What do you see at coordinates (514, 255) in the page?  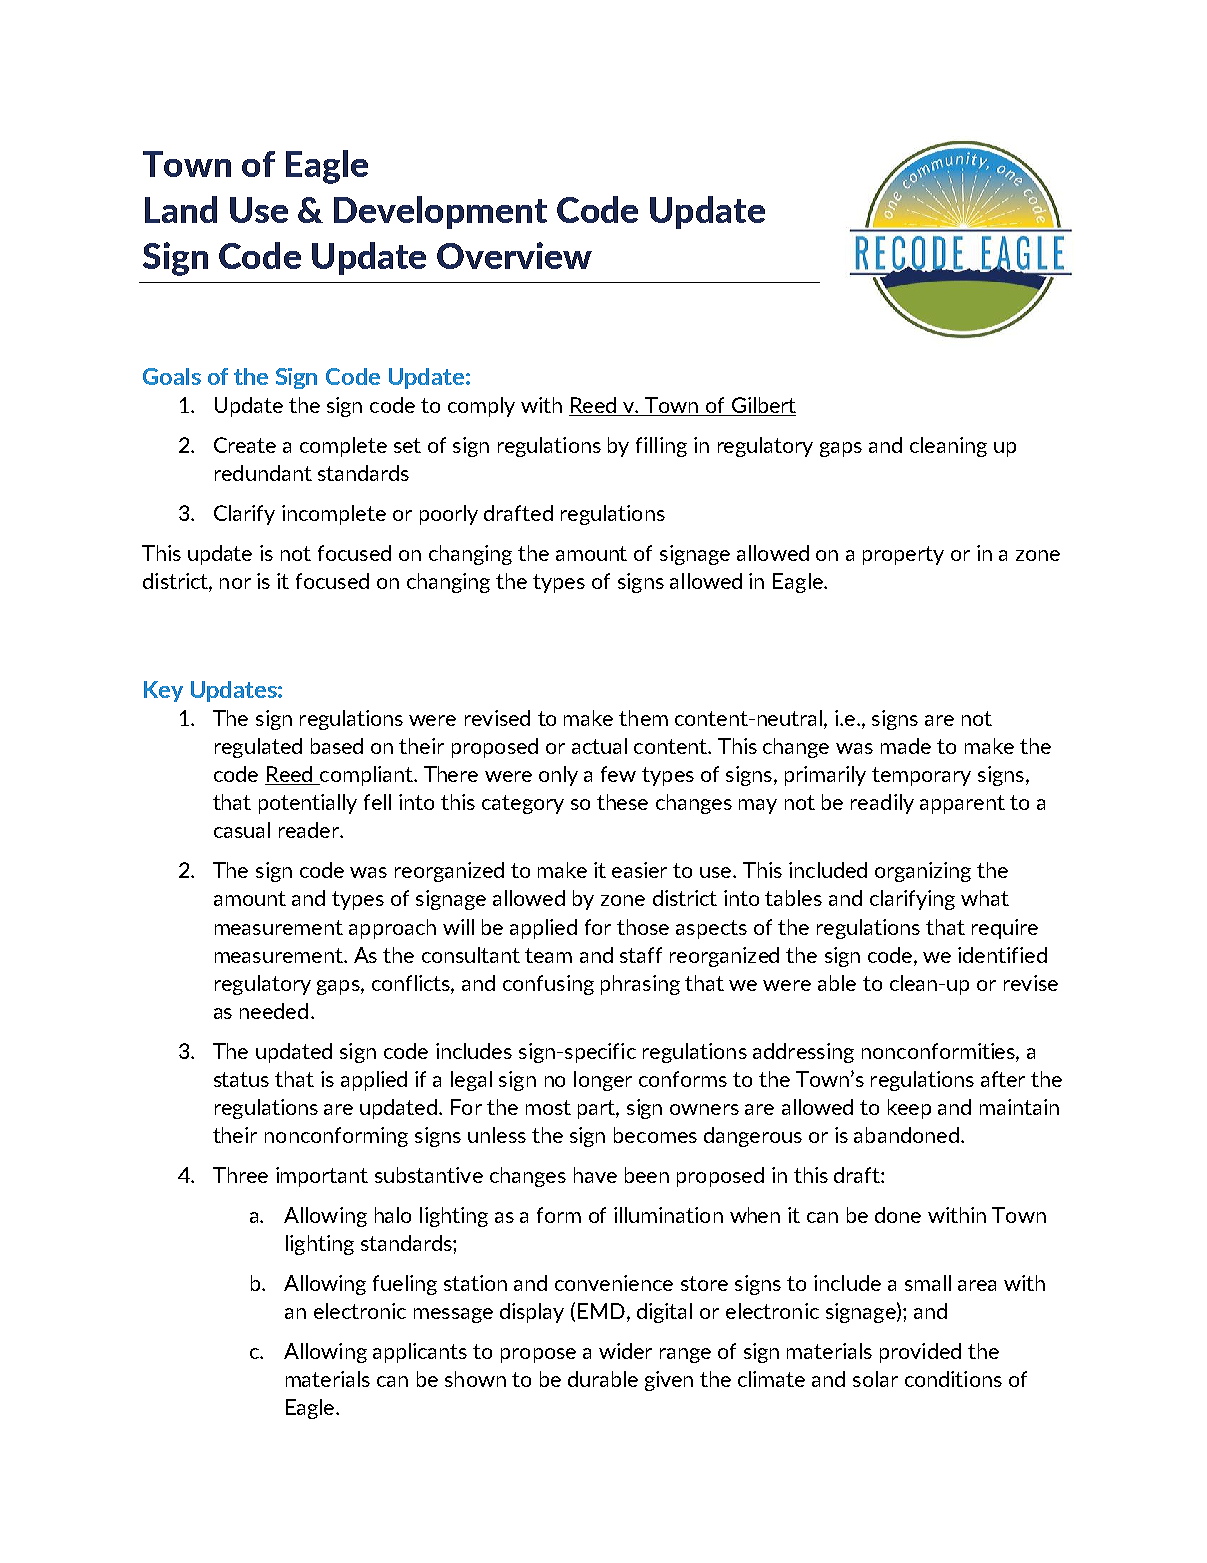 I see `Overview` at bounding box center [514, 255].
